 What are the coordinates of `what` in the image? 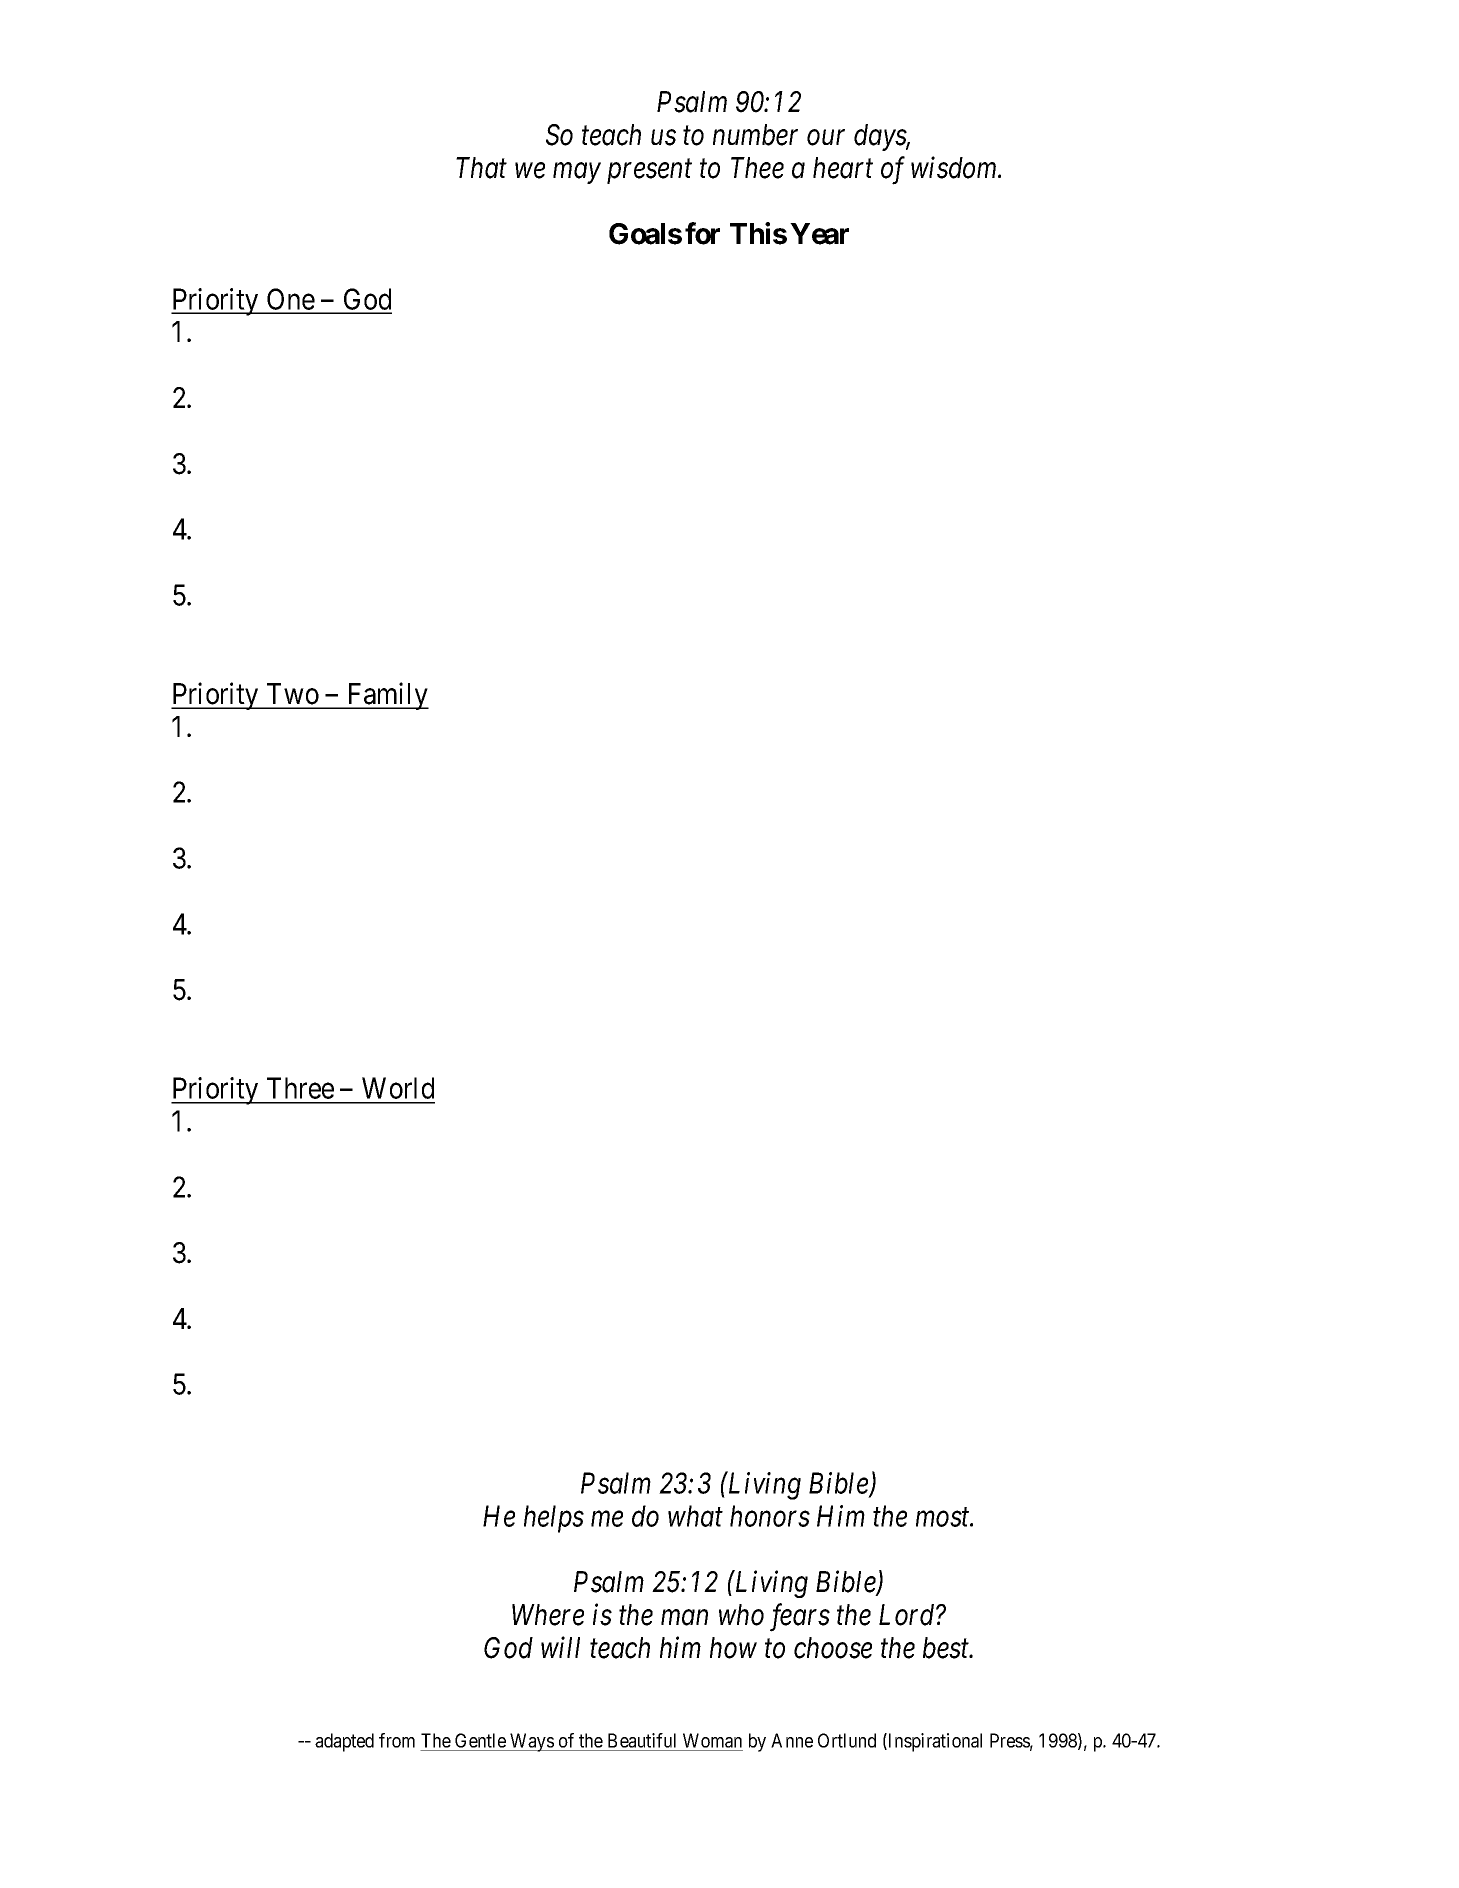 It's located at (695, 1516).
